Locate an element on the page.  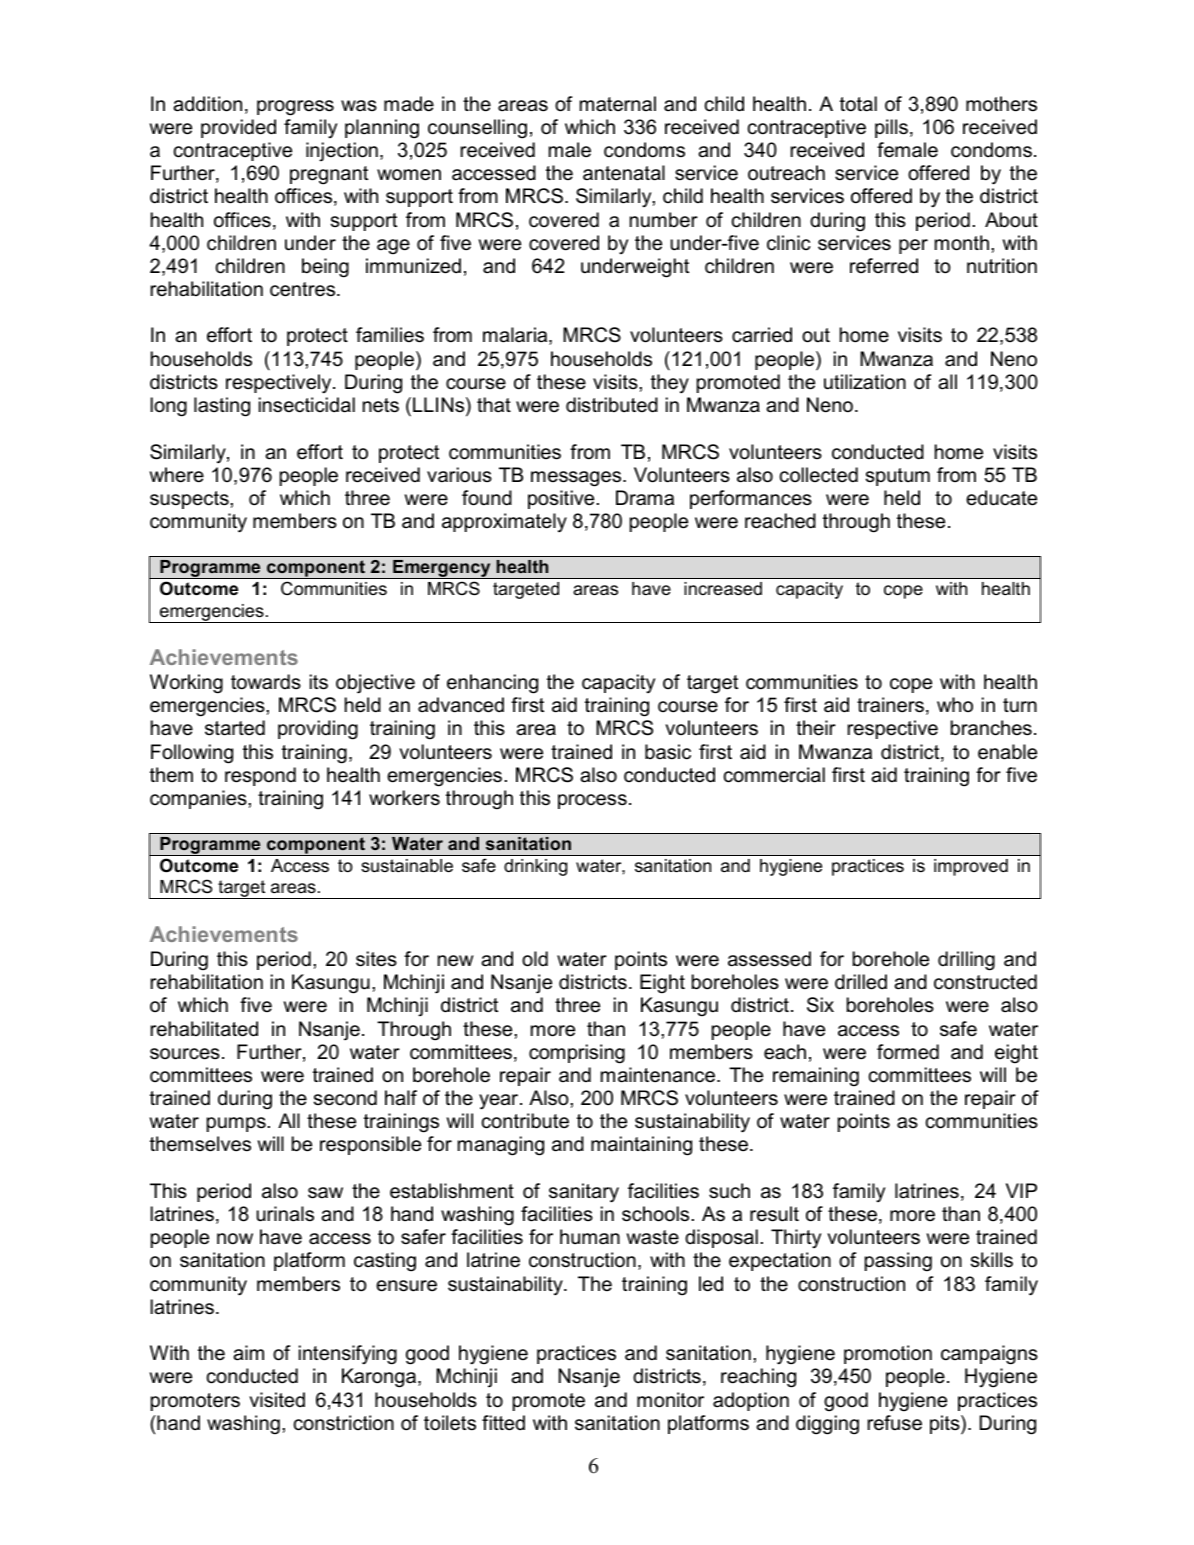
respond is located at coordinates (260, 776).
